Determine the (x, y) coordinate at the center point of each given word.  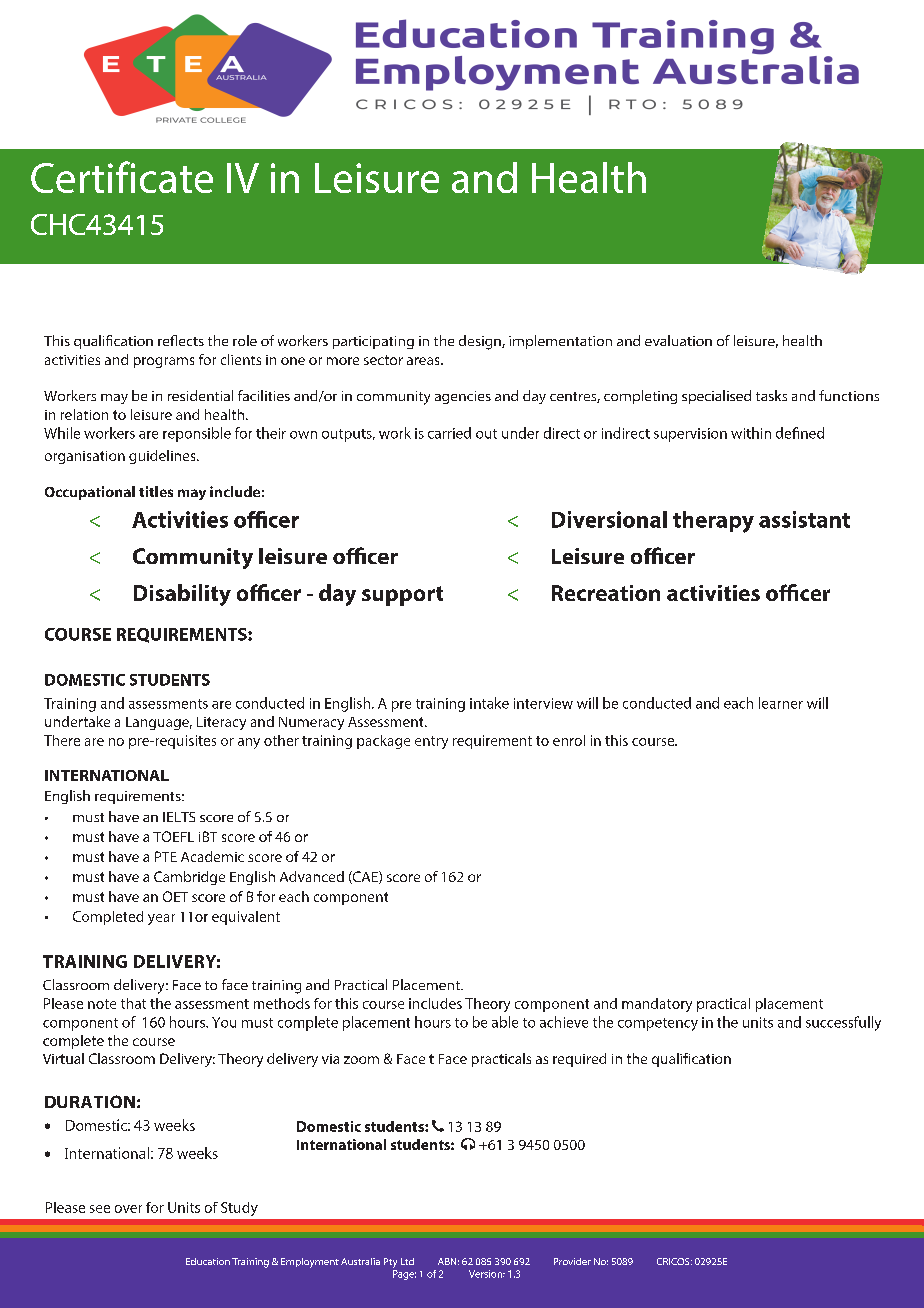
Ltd (407, 1261)
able (505, 1022)
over (128, 1209)
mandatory (657, 1005)
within (751, 433)
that (133, 1003)
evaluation (678, 340)
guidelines (163, 457)
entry (431, 742)
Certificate (122, 177)
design (481, 342)
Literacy (221, 723)
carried (449, 433)
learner (781, 703)
